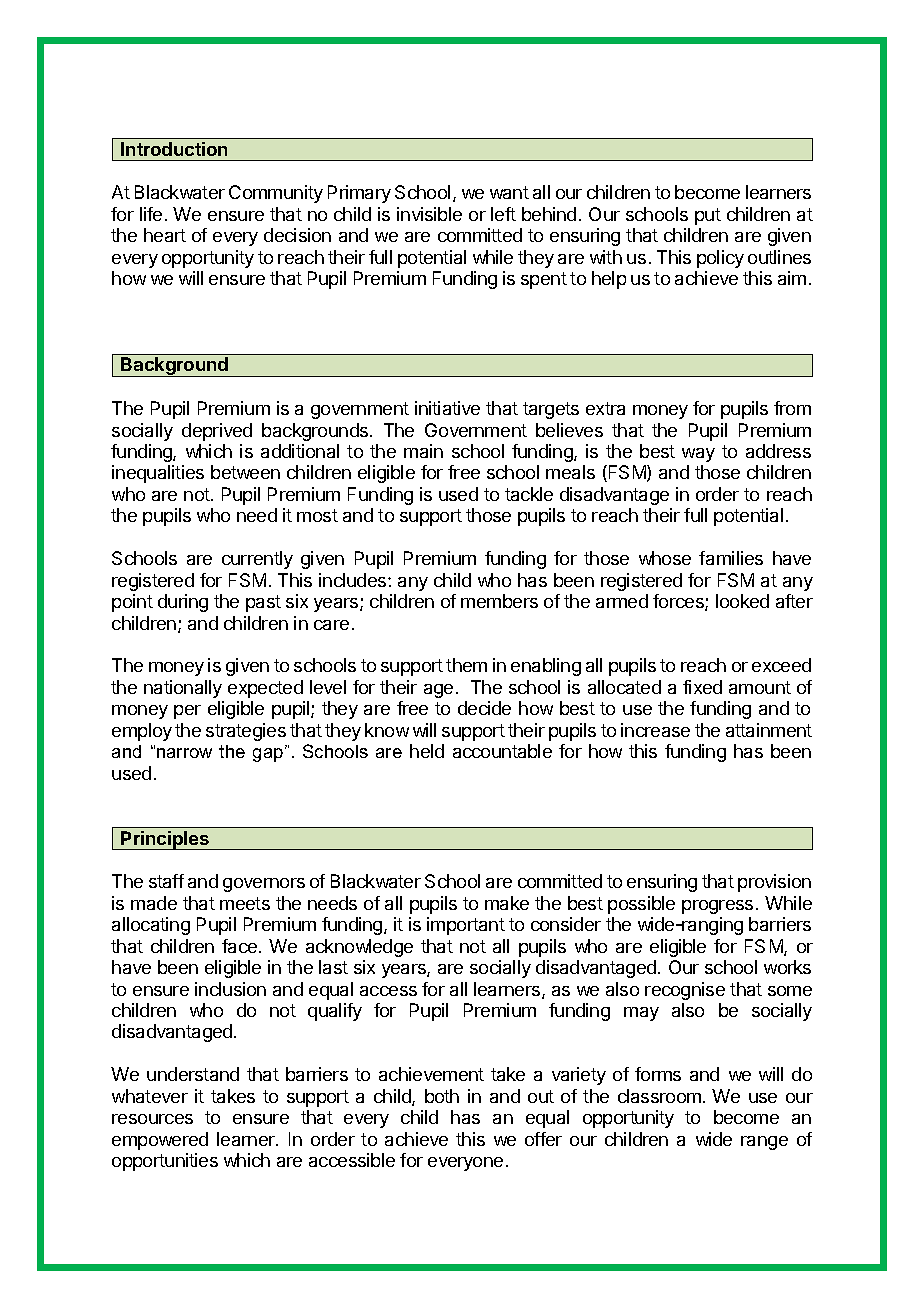 The image size is (924, 1308). What do you see at coordinates (160, 1141) in the screenshot?
I see `empowered` at bounding box center [160, 1141].
